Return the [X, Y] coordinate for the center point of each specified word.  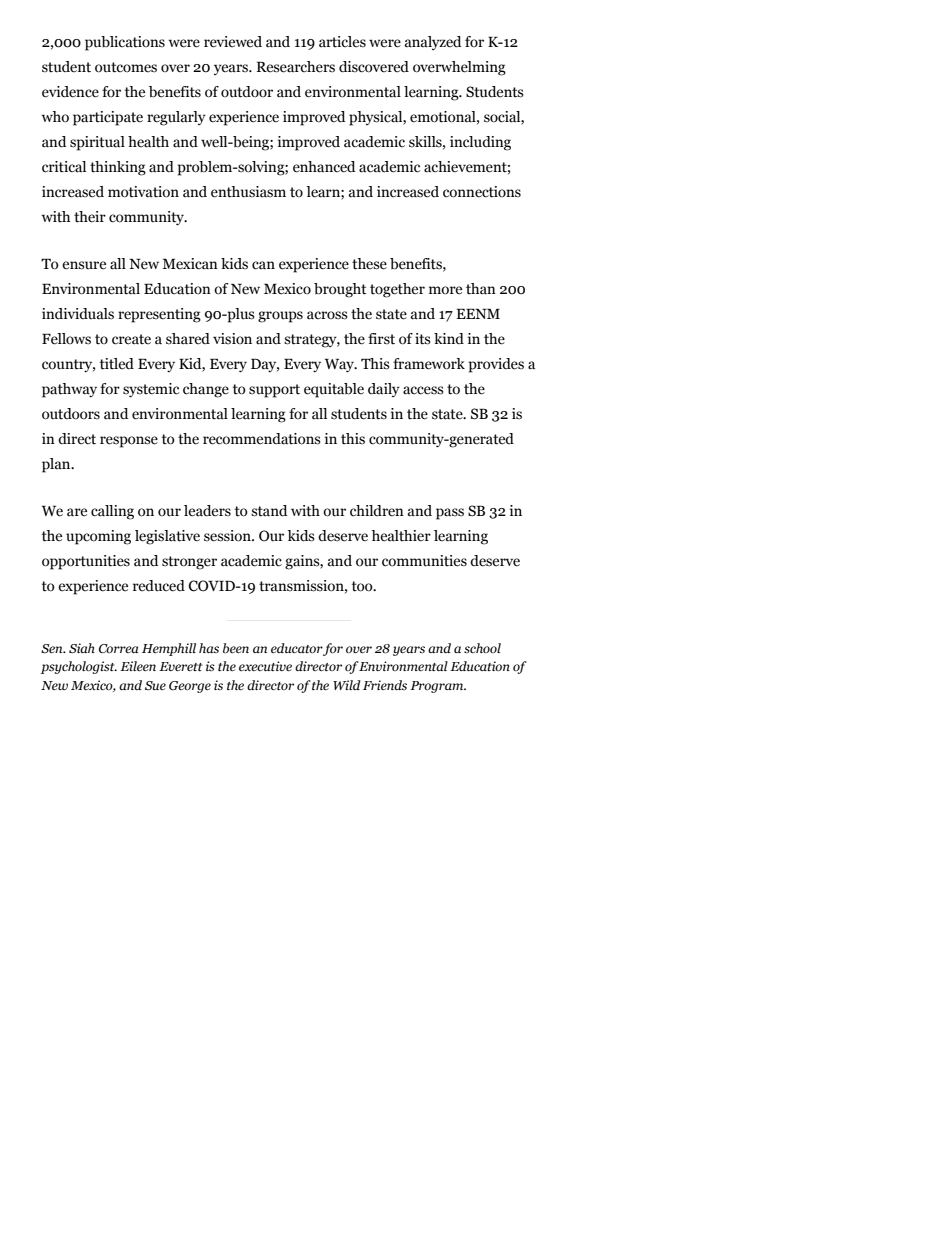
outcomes [126, 67]
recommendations [262, 439]
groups [280, 317]
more [445, 290]
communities [424, 561]
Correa [118, 648]
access [423, 390]
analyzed [433, 43]
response [129, 442]
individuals [78, 314]
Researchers [296, 67]
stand [269, 511]
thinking [118, 168]
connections [482, 192]
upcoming [98, 537]
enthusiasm [248, 192]
